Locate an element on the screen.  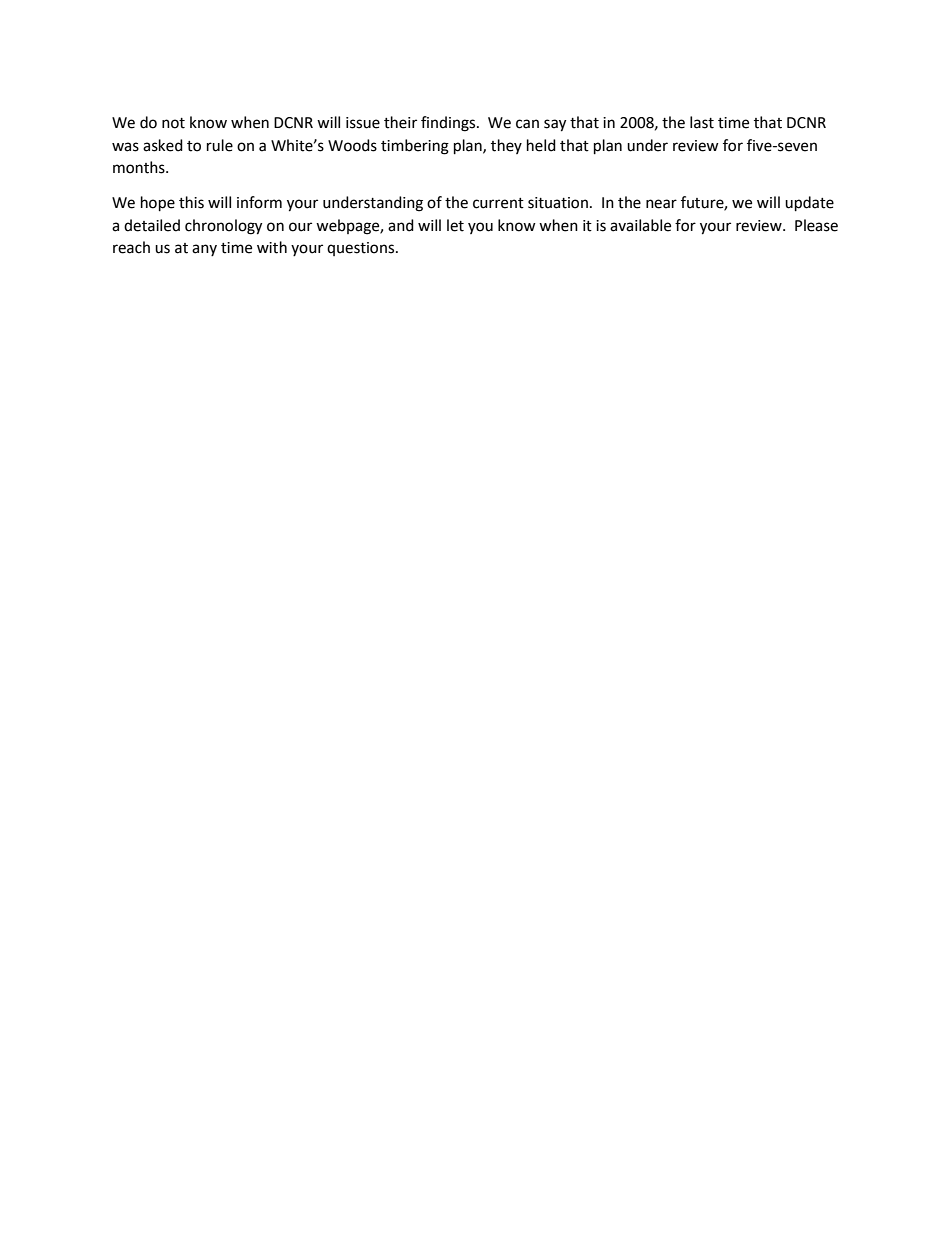
last is located at coordinates (702, 122).
